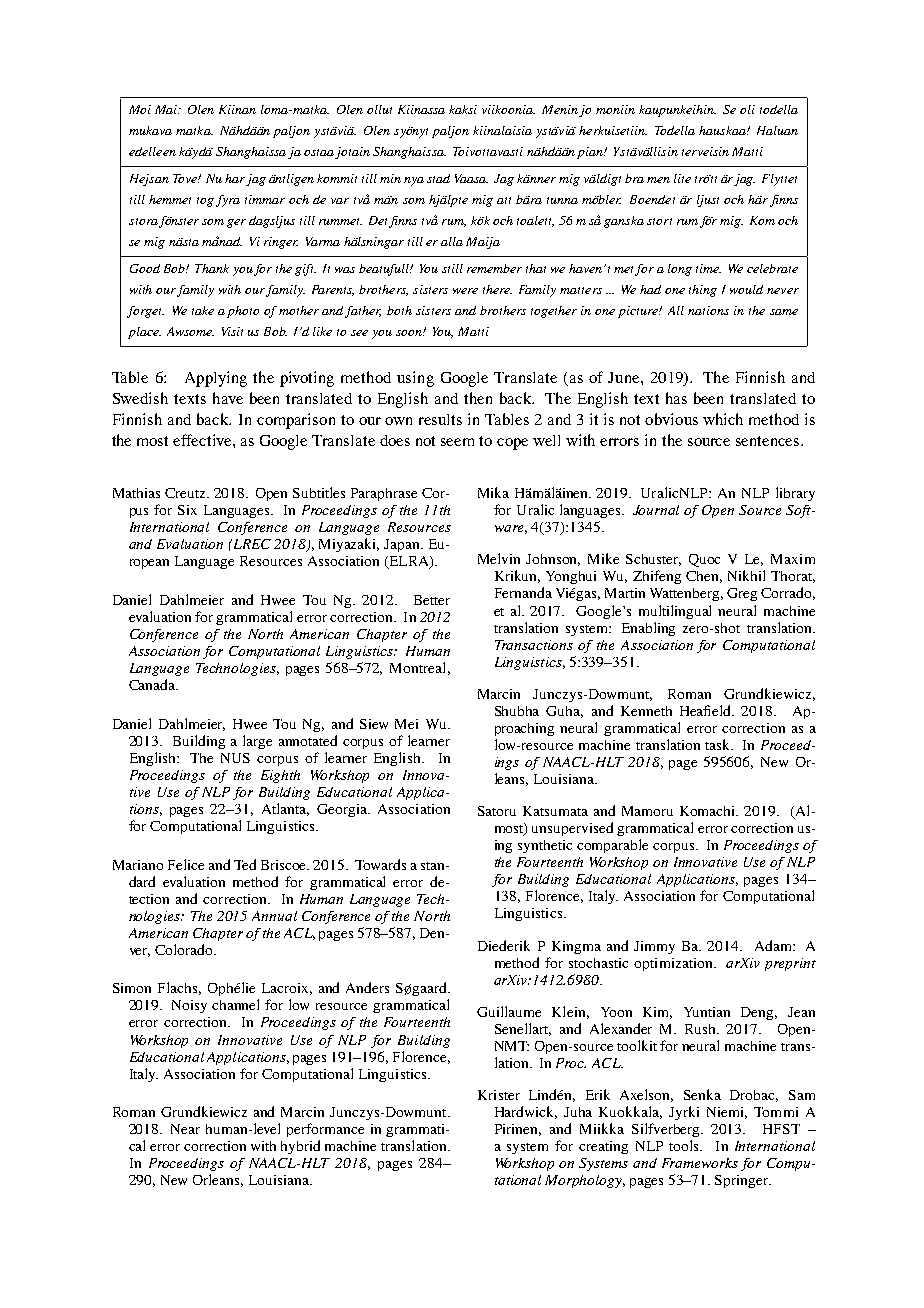  Describe the element at coordinates (185, 1129) in the image. I see `Near` at that location.
